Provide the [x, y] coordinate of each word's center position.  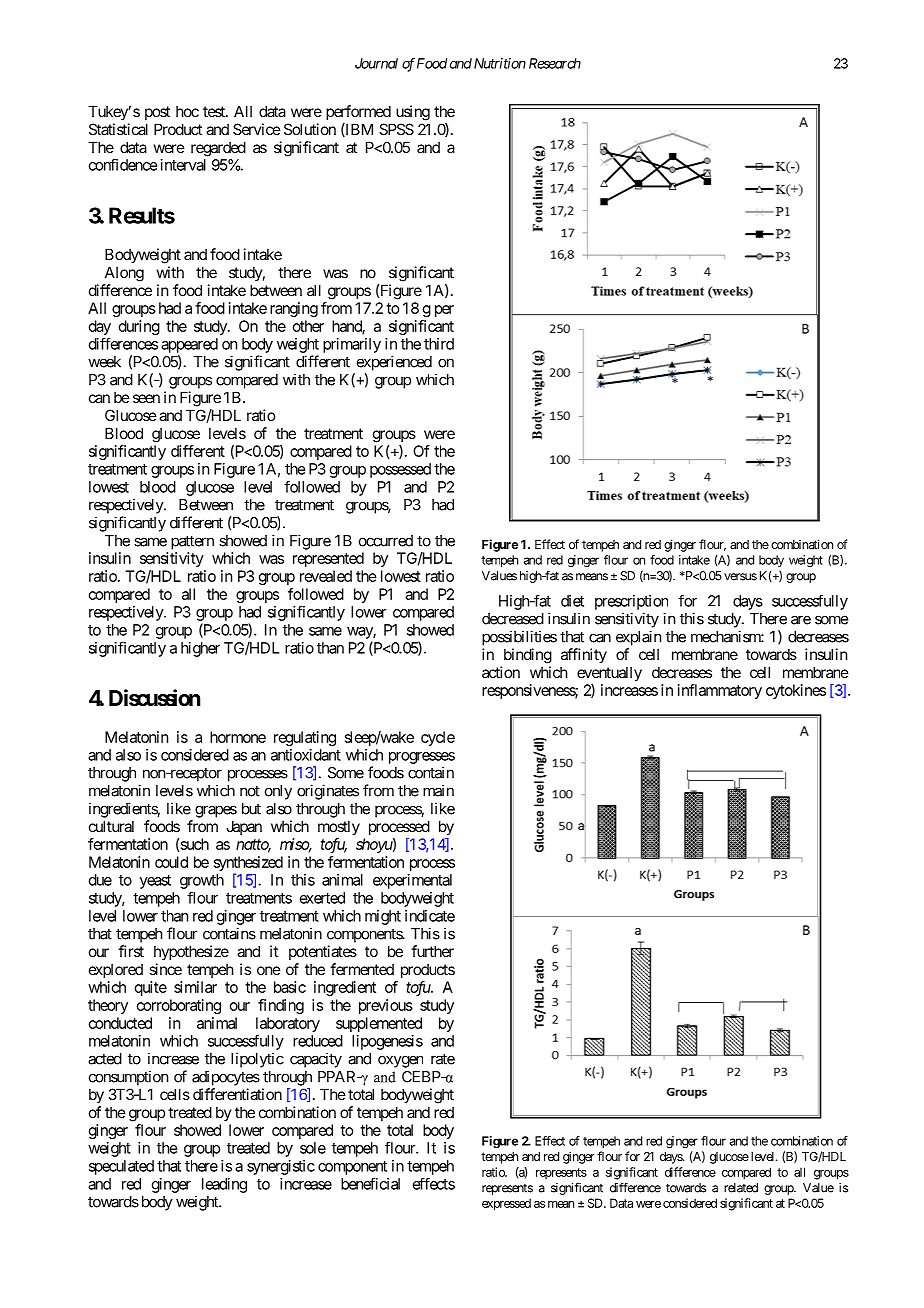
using [413, 113]
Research [555, 63]
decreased [513, 619]
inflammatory [720, 691]
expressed [506, 1204]
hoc [187, 111]
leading [224, 1185]
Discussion [155, 698]
